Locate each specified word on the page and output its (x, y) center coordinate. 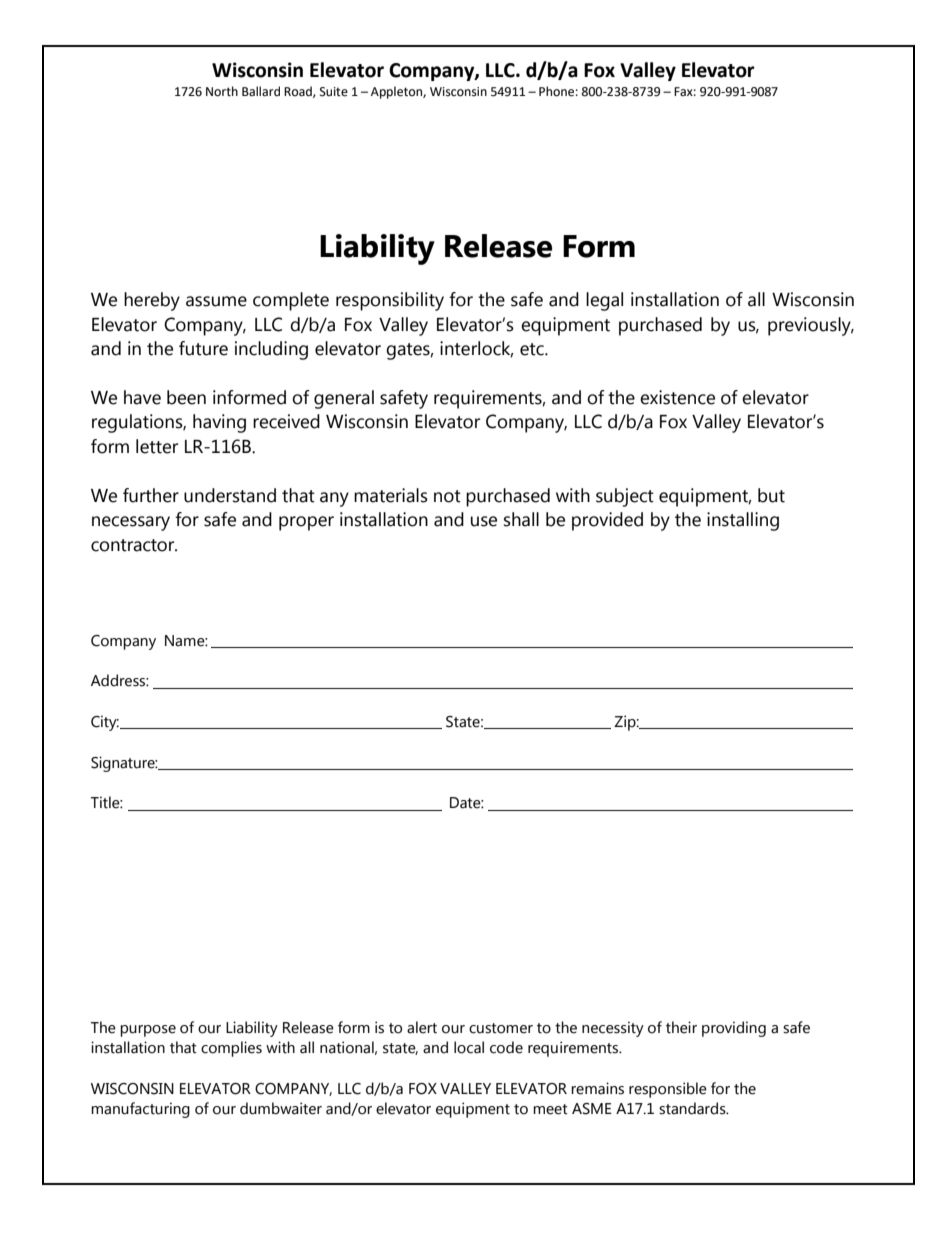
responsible (668, 1090)
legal (604, 301)
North (222, 91)
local (469, 1047)
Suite (334, 92)
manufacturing (140, 1110)
